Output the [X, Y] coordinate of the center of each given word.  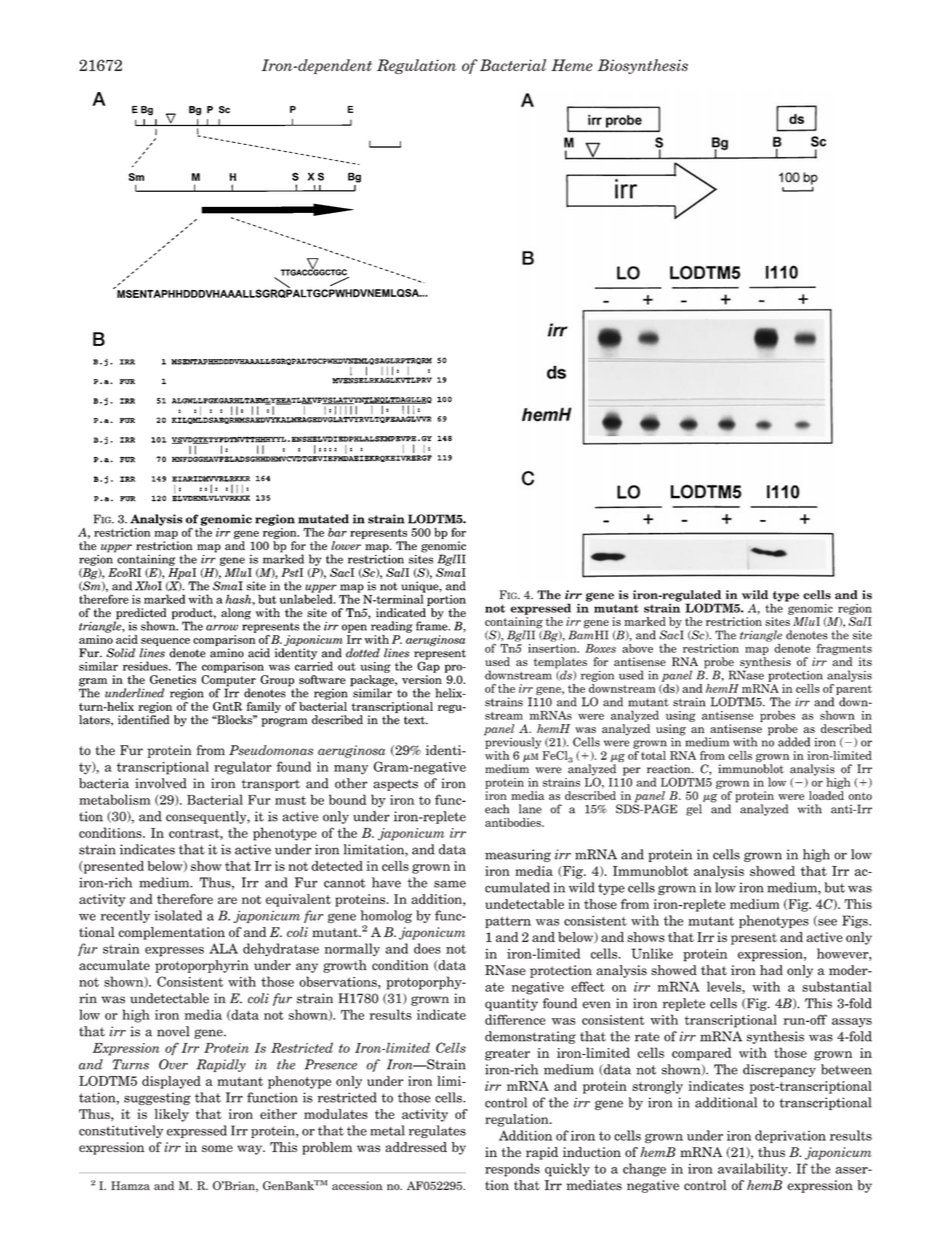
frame [433, 625]
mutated [323, 519]
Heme [572, 65]
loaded [826, 795]
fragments [844, 649]
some [217, 1148]
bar [337, 532]
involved [161, 783]
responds [512, 1170]
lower [346, 545]
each [497, 809]
